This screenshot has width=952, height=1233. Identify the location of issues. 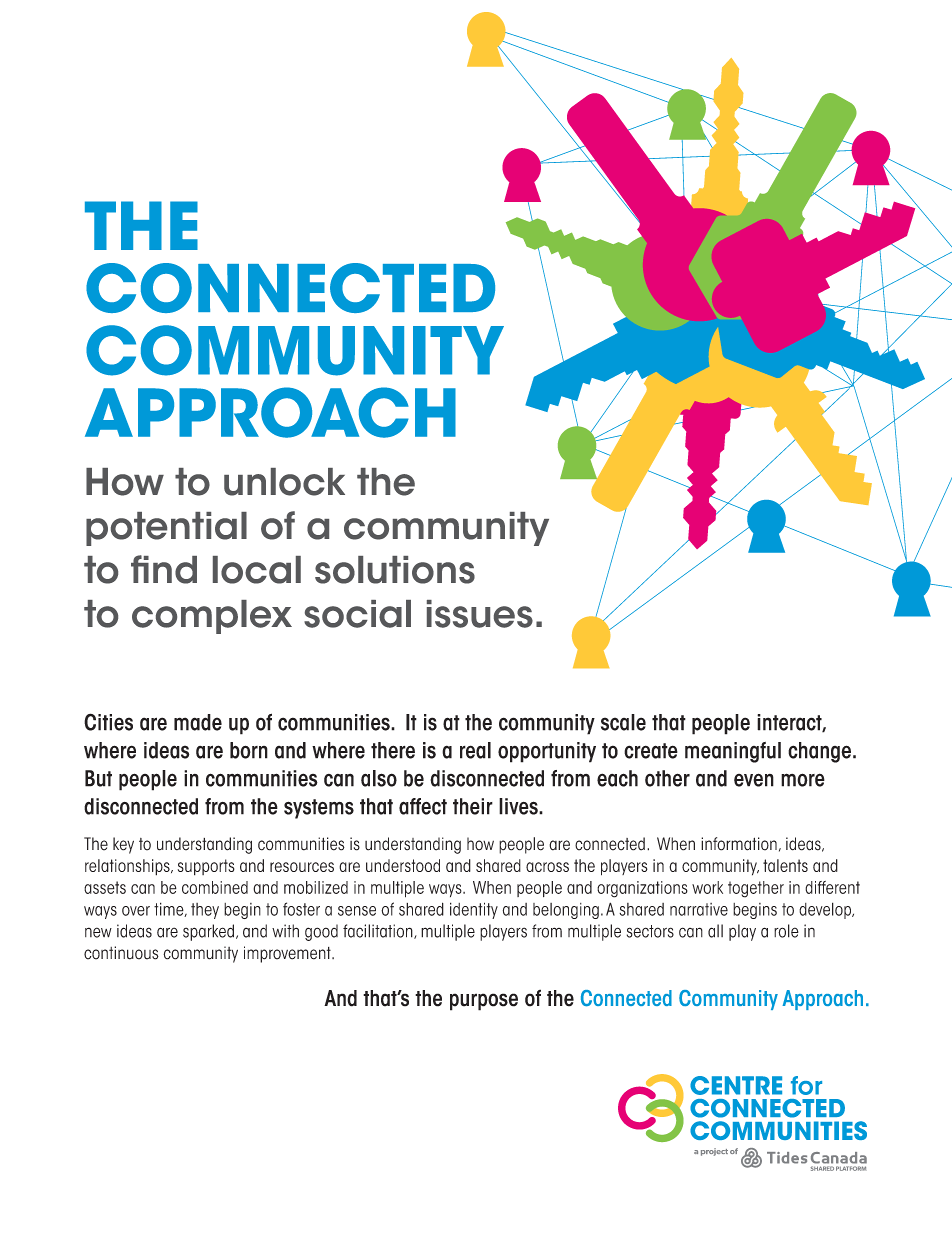
(480, 614).
